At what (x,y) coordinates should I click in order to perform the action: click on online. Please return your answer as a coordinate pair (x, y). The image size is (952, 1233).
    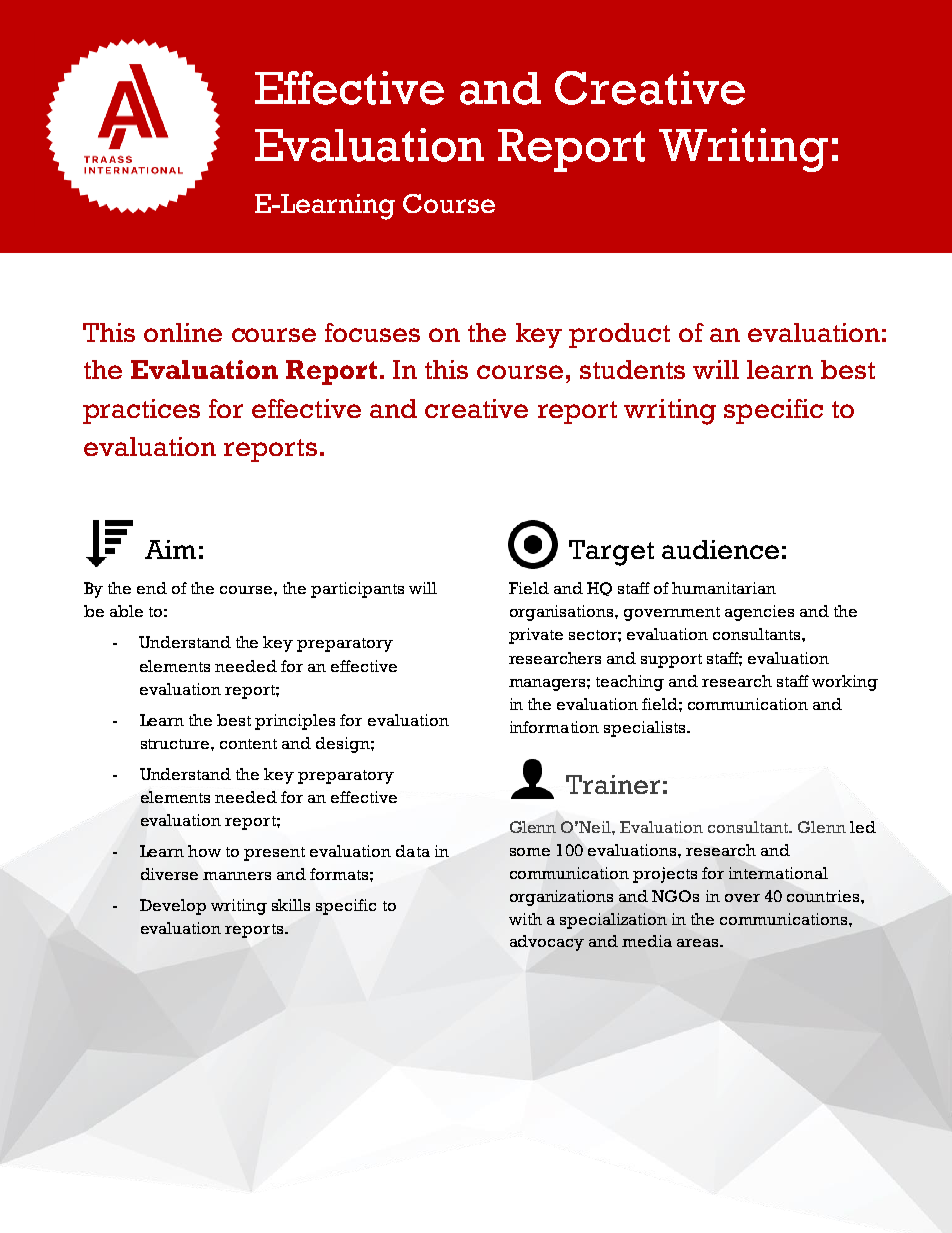
    Looking at the image, I should click on (183, 332).
